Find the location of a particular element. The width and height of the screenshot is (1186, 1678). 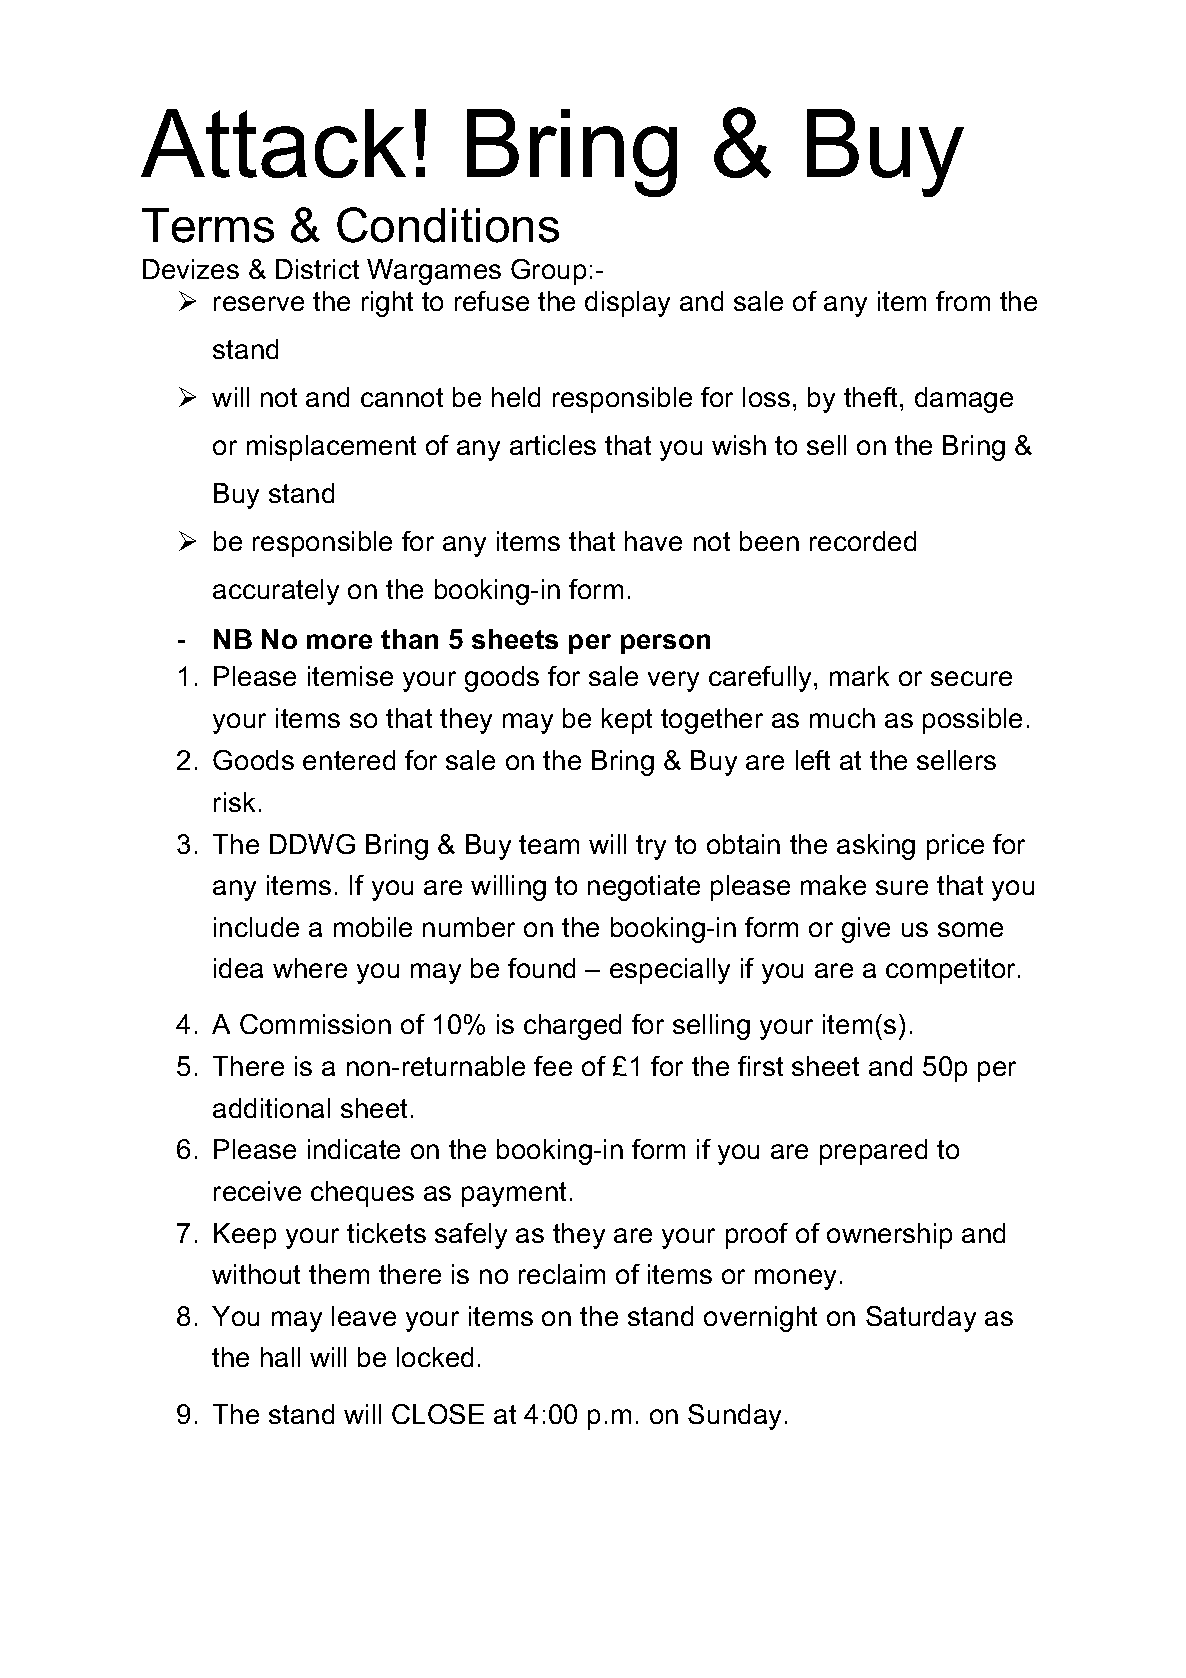

hall is located at coordinates (280, 1357).
